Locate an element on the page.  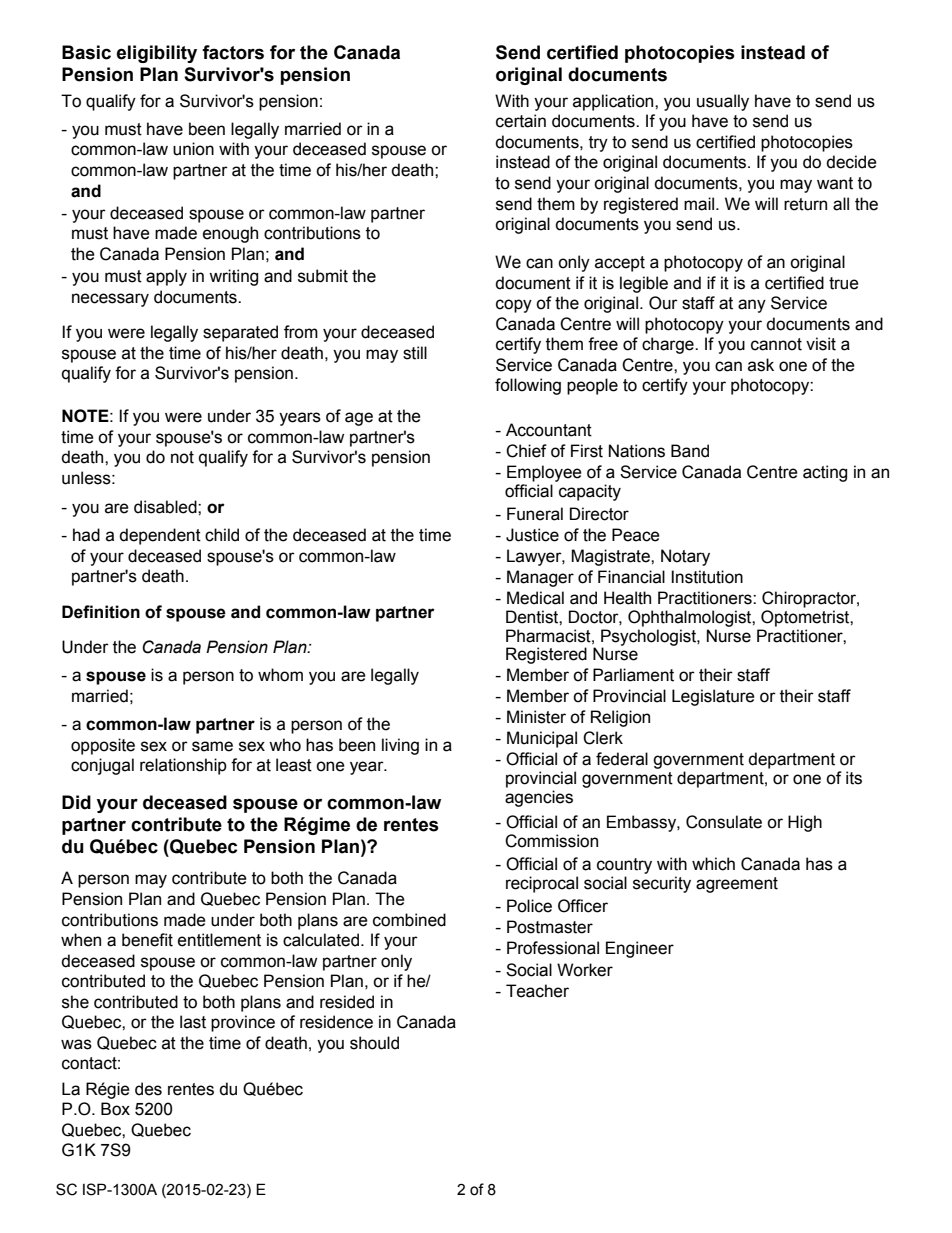
usually is located at coordinates (723, 102).
